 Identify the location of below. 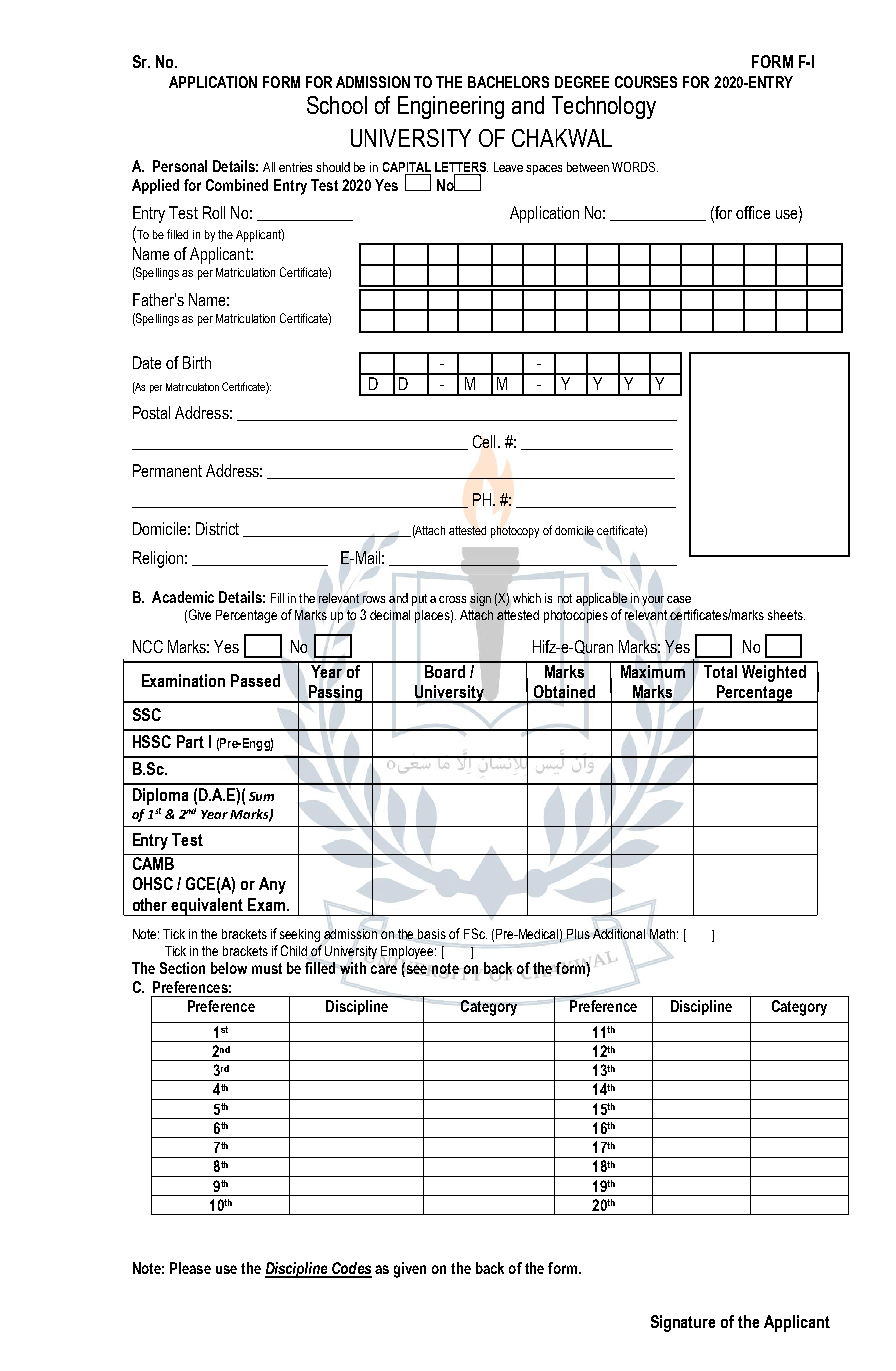
(229, 968).
